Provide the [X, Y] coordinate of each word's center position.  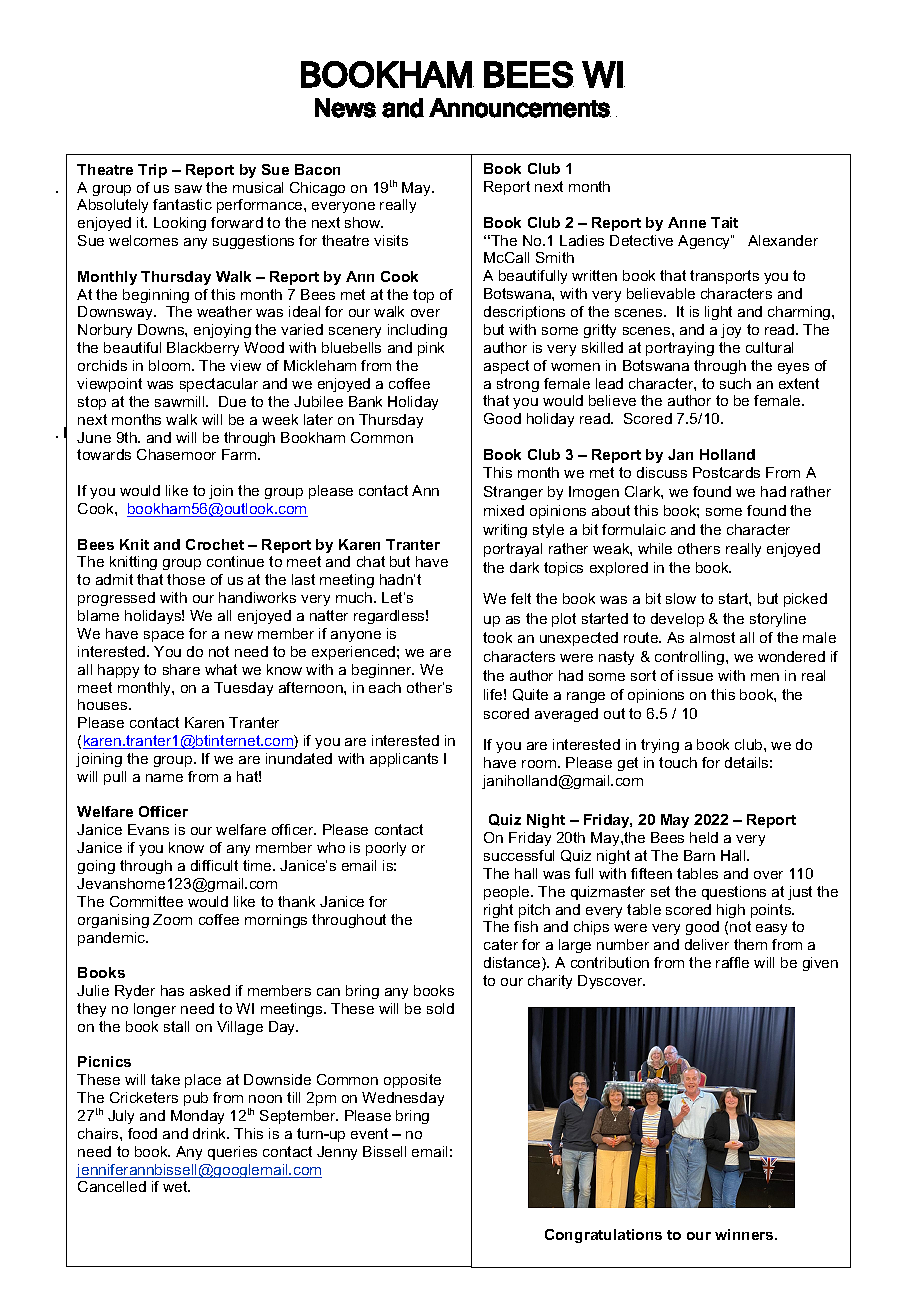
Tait [724, 222]
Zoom [172, 919]
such [735, 383]
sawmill [181, 401]
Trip [152, 171]
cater [501, 944]
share [181, 669]
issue [695, 675]
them [750, 944]
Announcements [520, 108]
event [369, 1133]
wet [176, 1186]
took [497, 637]
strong [518, 385]
